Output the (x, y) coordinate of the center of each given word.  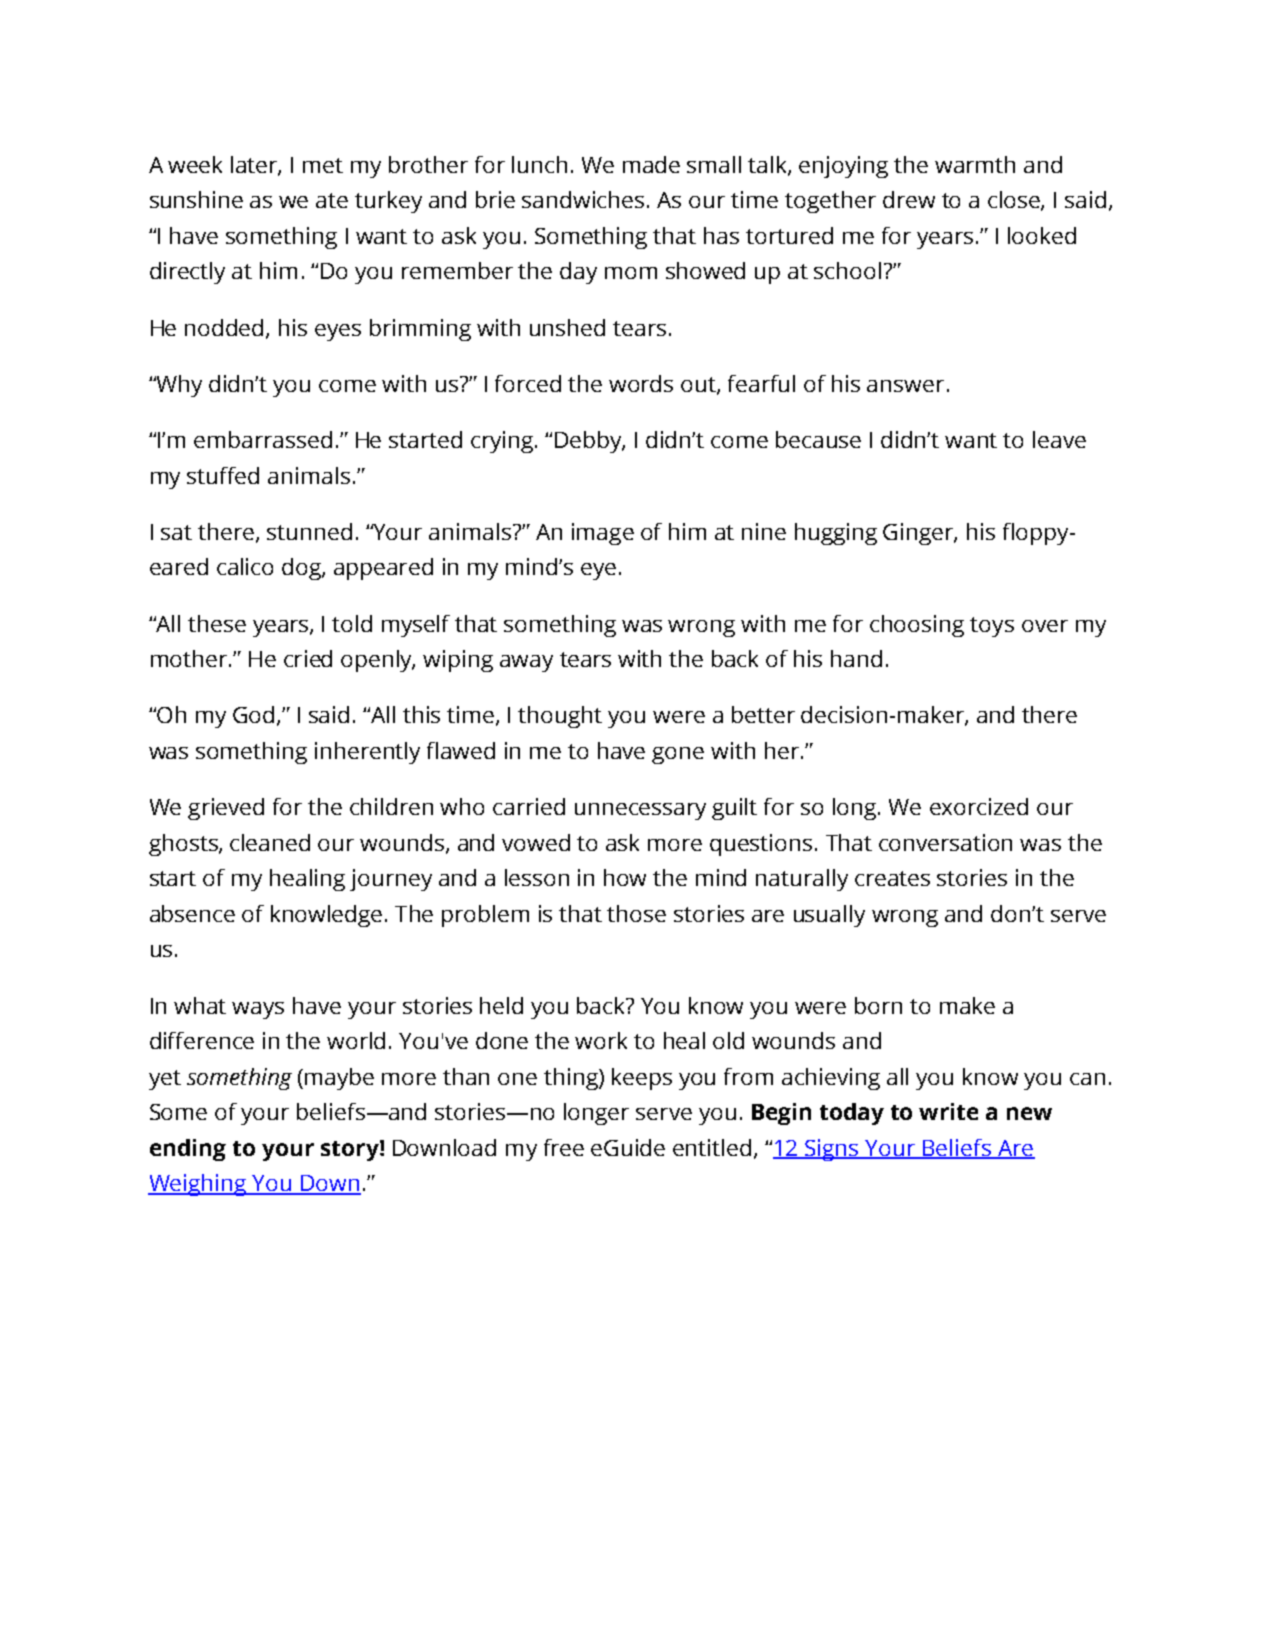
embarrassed (263, 439)
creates (892, 878)
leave (1059, 439)
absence (192, 913)
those (636, 913)
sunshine (196, 199)
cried (308, 658)
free (564, 1147)
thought (560, 717)
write (948, 1111)
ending (188, 1150)
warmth (975, 164)
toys (992, 627)
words (641, 383)
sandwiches (583, 199)
